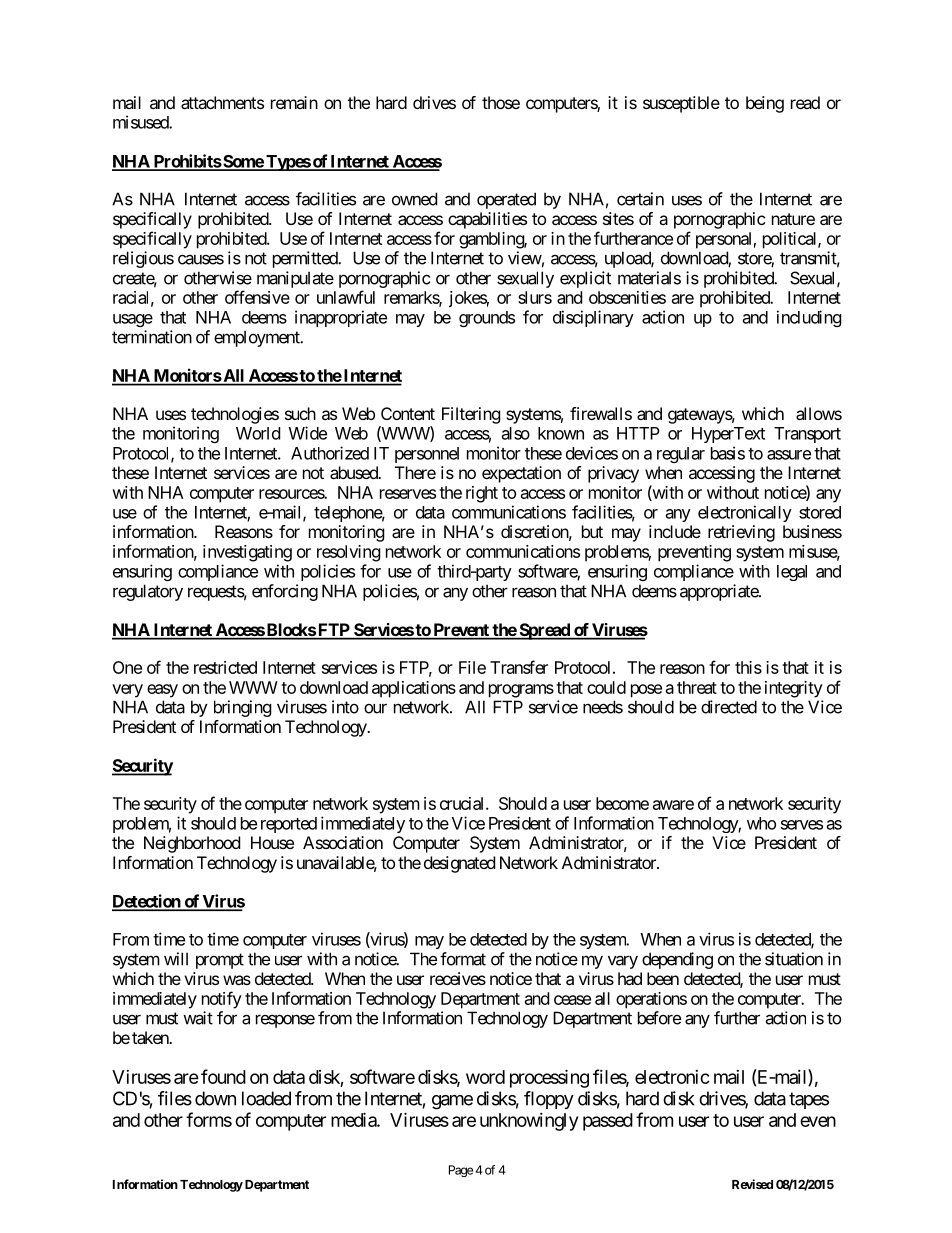 The height and width of the screenshot is (1233, 952). I want to click on those, so click(501, 102).
